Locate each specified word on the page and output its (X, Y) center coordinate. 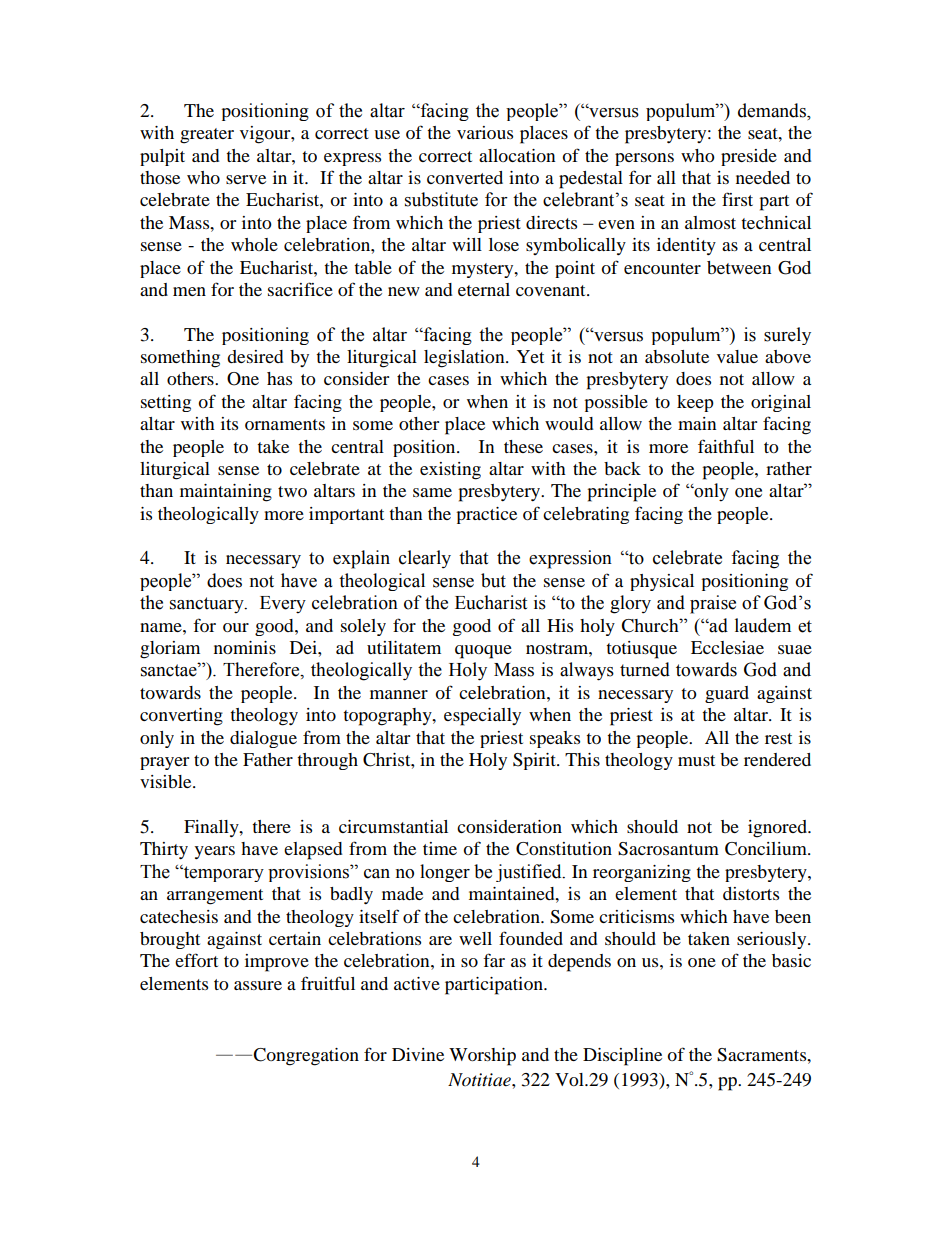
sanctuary (208, 605)
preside (749, 157)
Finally (212, 828)
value (737, 356)
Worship (482, 1057)
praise (713, 604)
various (485, 132)
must (696, 760)
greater (207, 136)
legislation (465, 359)
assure (258, 985)
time (440, 848)
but (493, 580)
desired (255, 356)
